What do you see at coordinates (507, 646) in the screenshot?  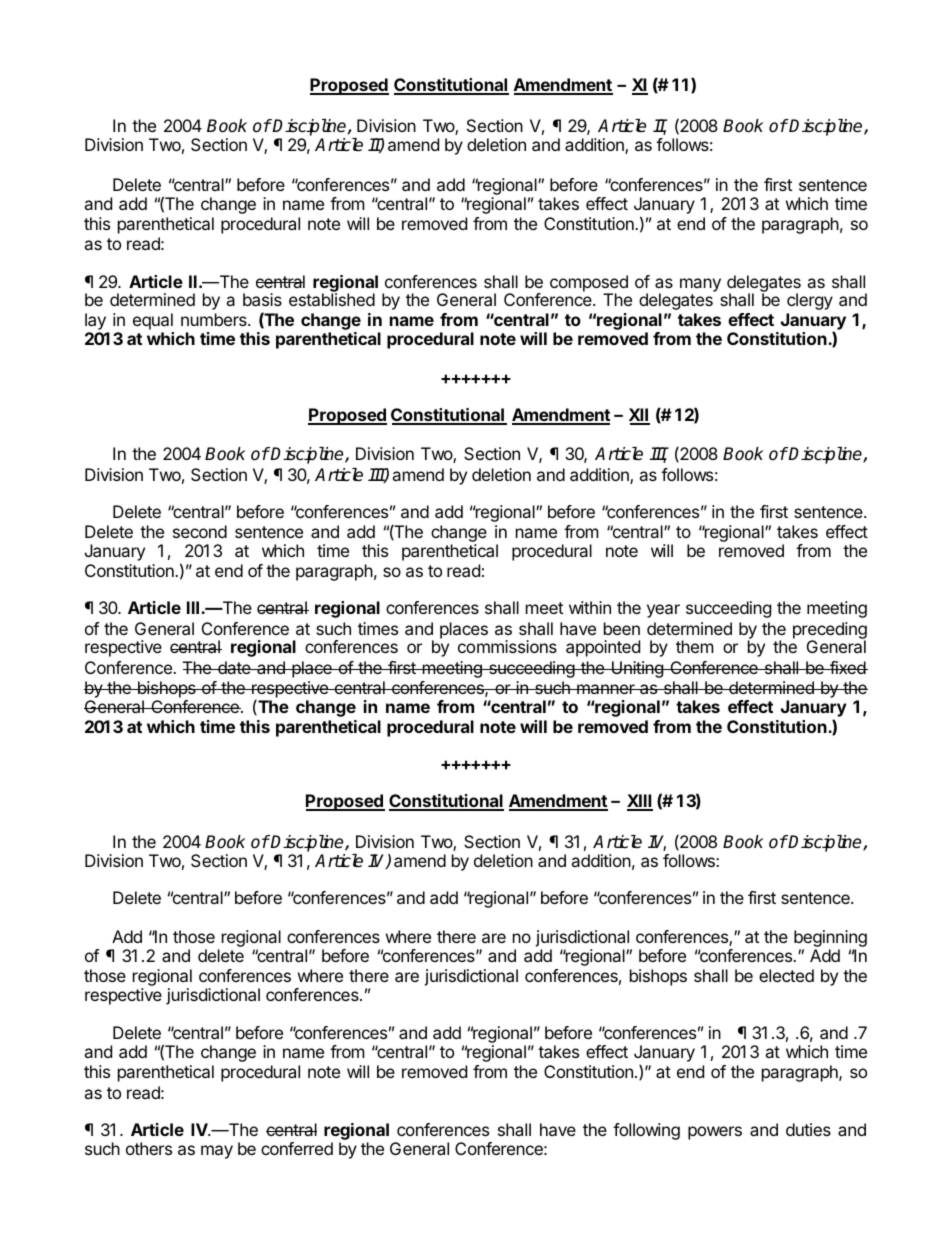 I see `commissions` at bounding box center [507, 646].
